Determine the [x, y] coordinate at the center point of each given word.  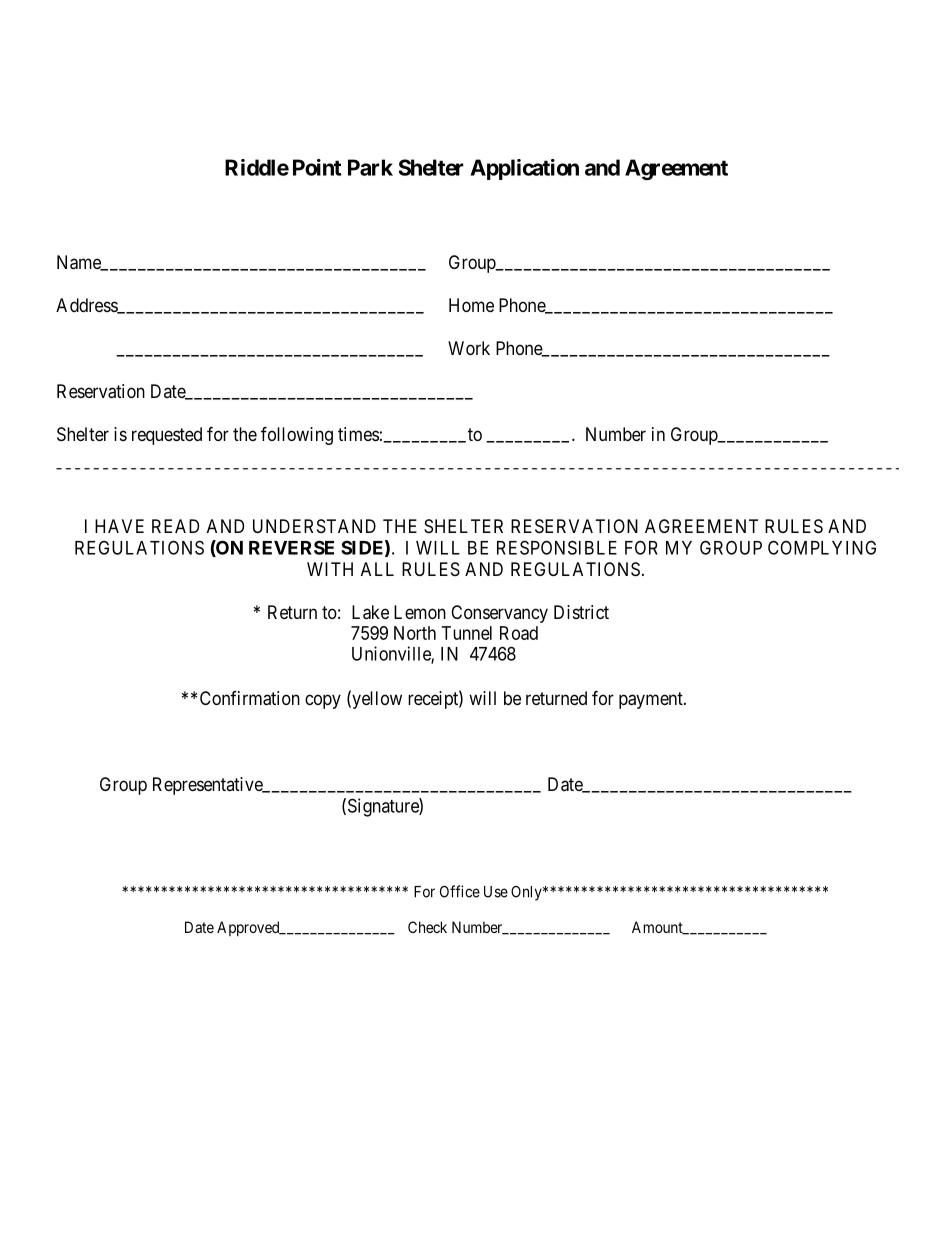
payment [652, 700]
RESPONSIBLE [557, 547]
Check [427, 927]
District [581, 612]
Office [460, 891]
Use [496, 892]
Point [317, 167]
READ [175, 526]
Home [471, 305]
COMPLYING [822, 547]
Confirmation [250, 698]
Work [469, 348]
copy [323, 701]
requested [167, 436]
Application [524, 169]
